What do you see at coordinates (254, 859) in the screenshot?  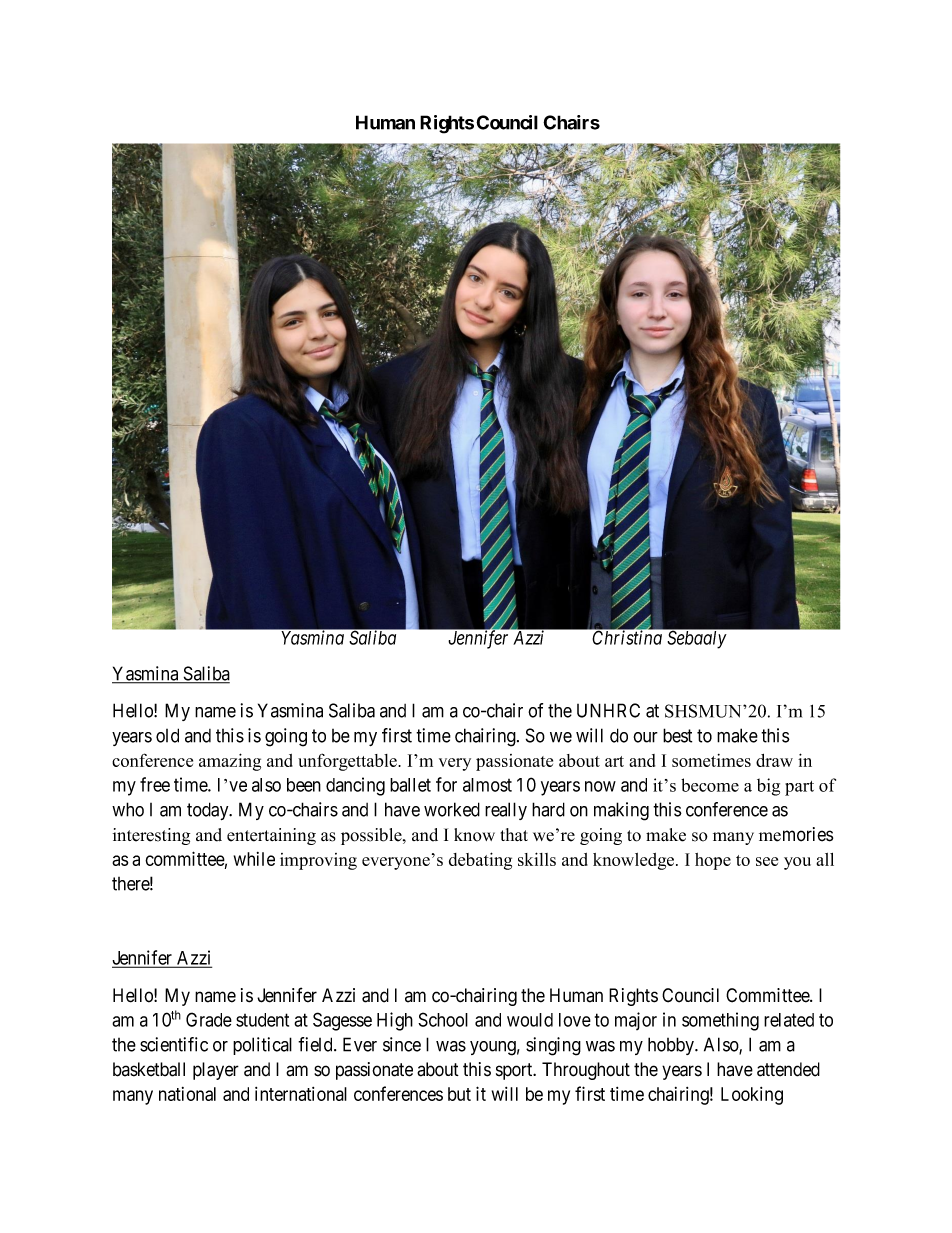 I see `while` at bounding box center [254, 859].
